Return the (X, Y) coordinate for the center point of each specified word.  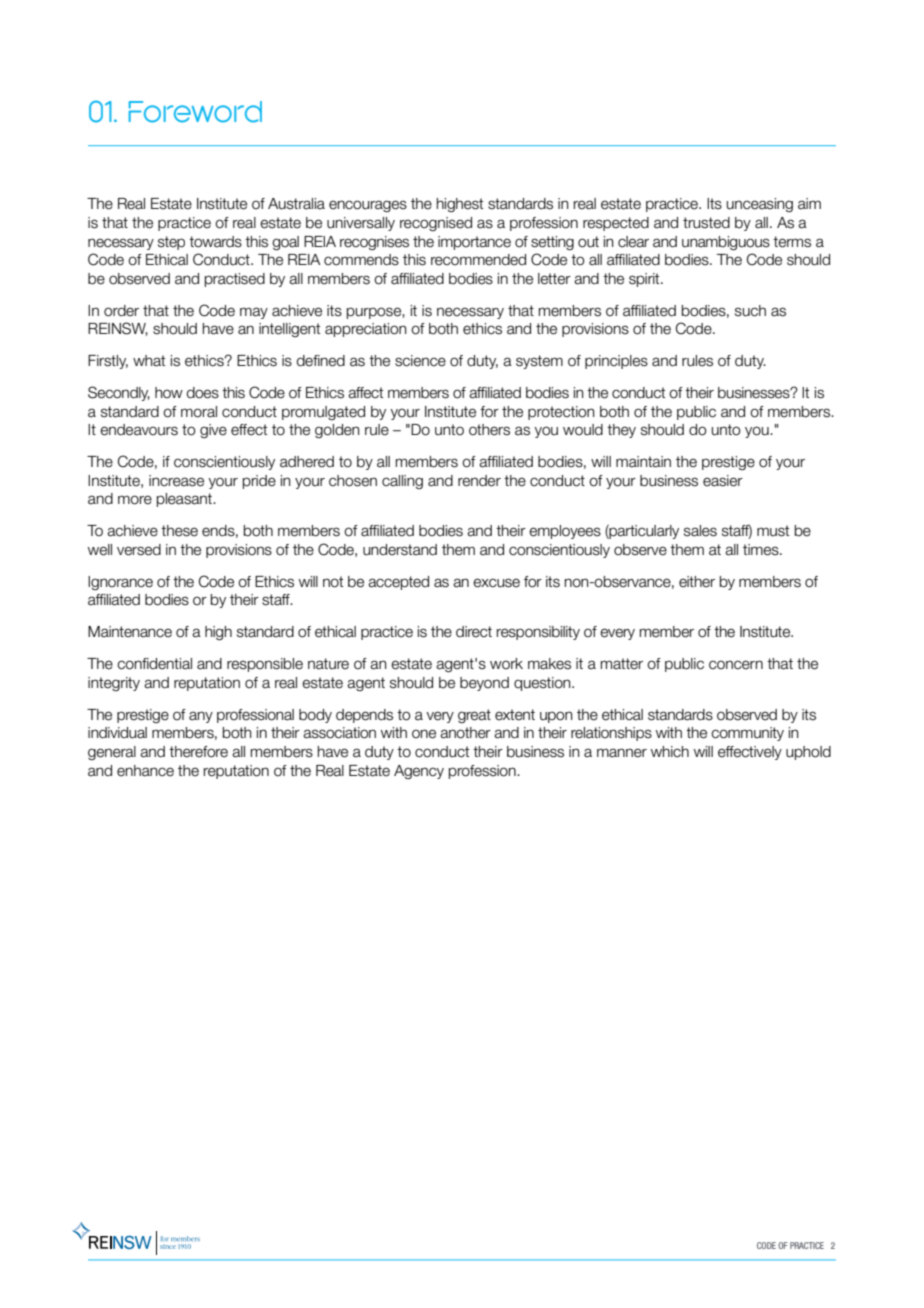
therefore (198, 752)
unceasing (759, 205)
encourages (368, 206)
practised (235, 280)
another (465, 733)
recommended (478, 260)
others (489, 430)
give (213, 431)
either (697, 582)
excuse (496, 583)
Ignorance (120, 583)
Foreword (195, 112)
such (750, 311)
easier (723, 481)
